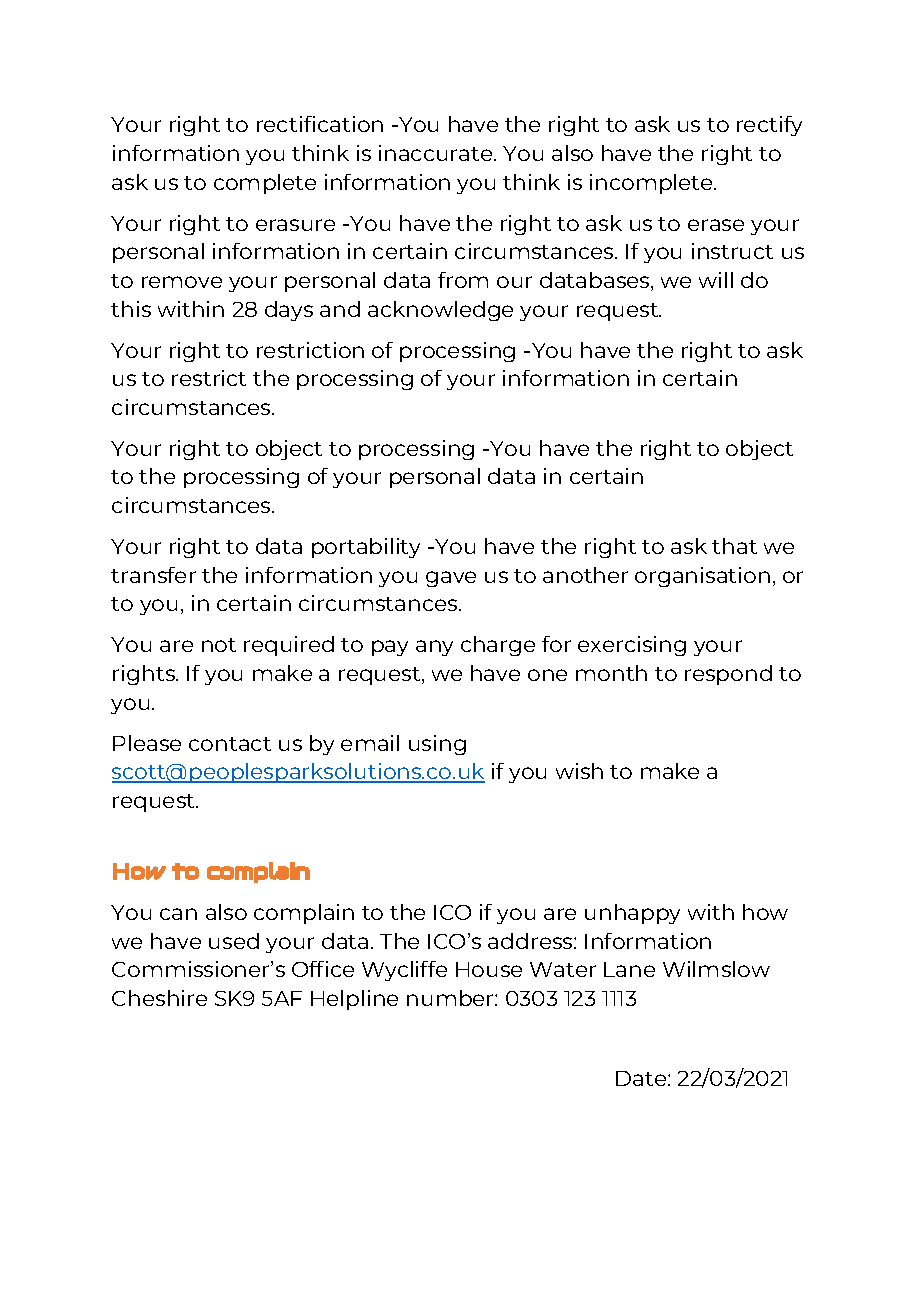 This page has width=924, height=1308. Describe the element at coordinates (769, 126) in the page. I see `rectify` at that location.
